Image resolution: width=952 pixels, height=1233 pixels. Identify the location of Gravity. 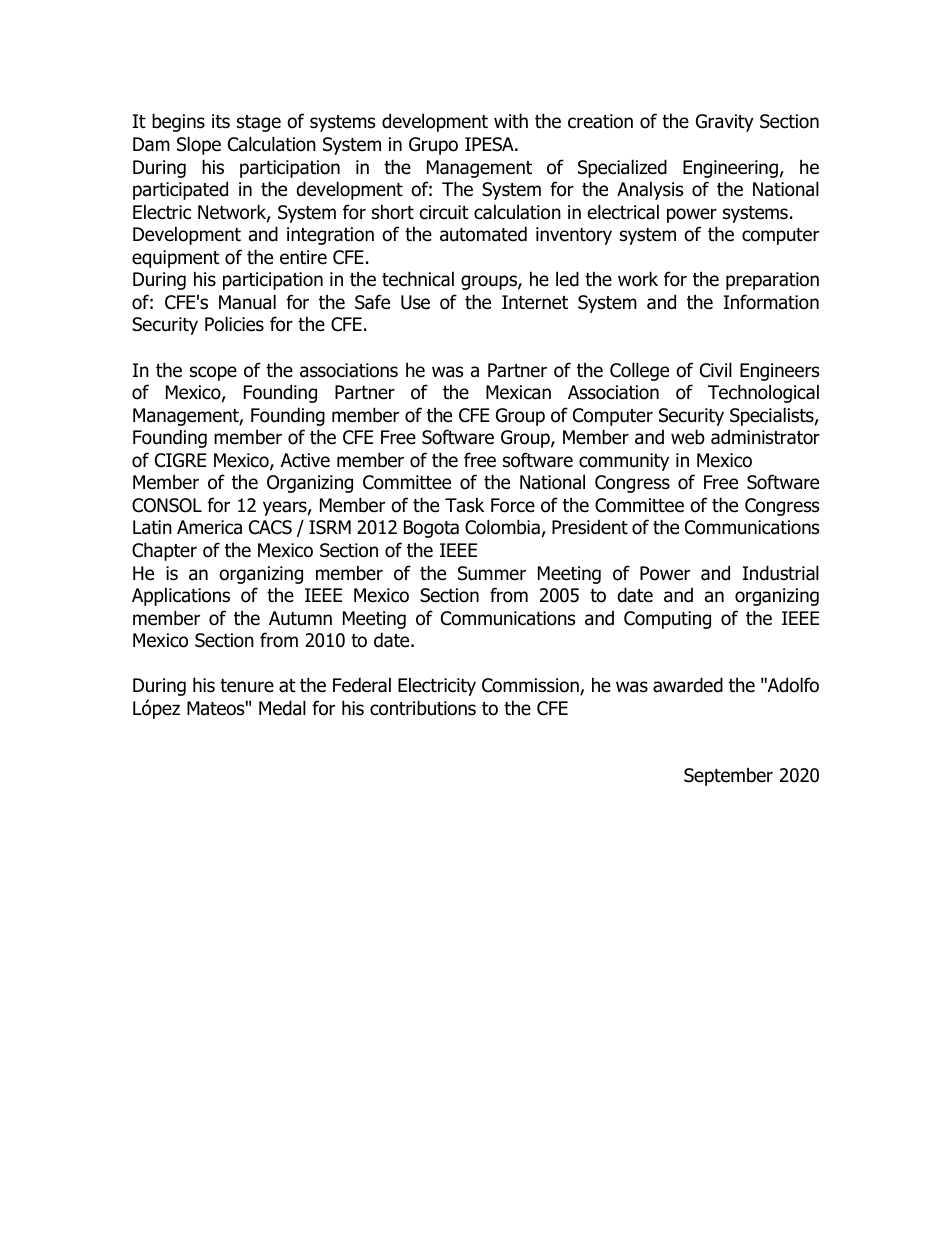
(725, 123).
